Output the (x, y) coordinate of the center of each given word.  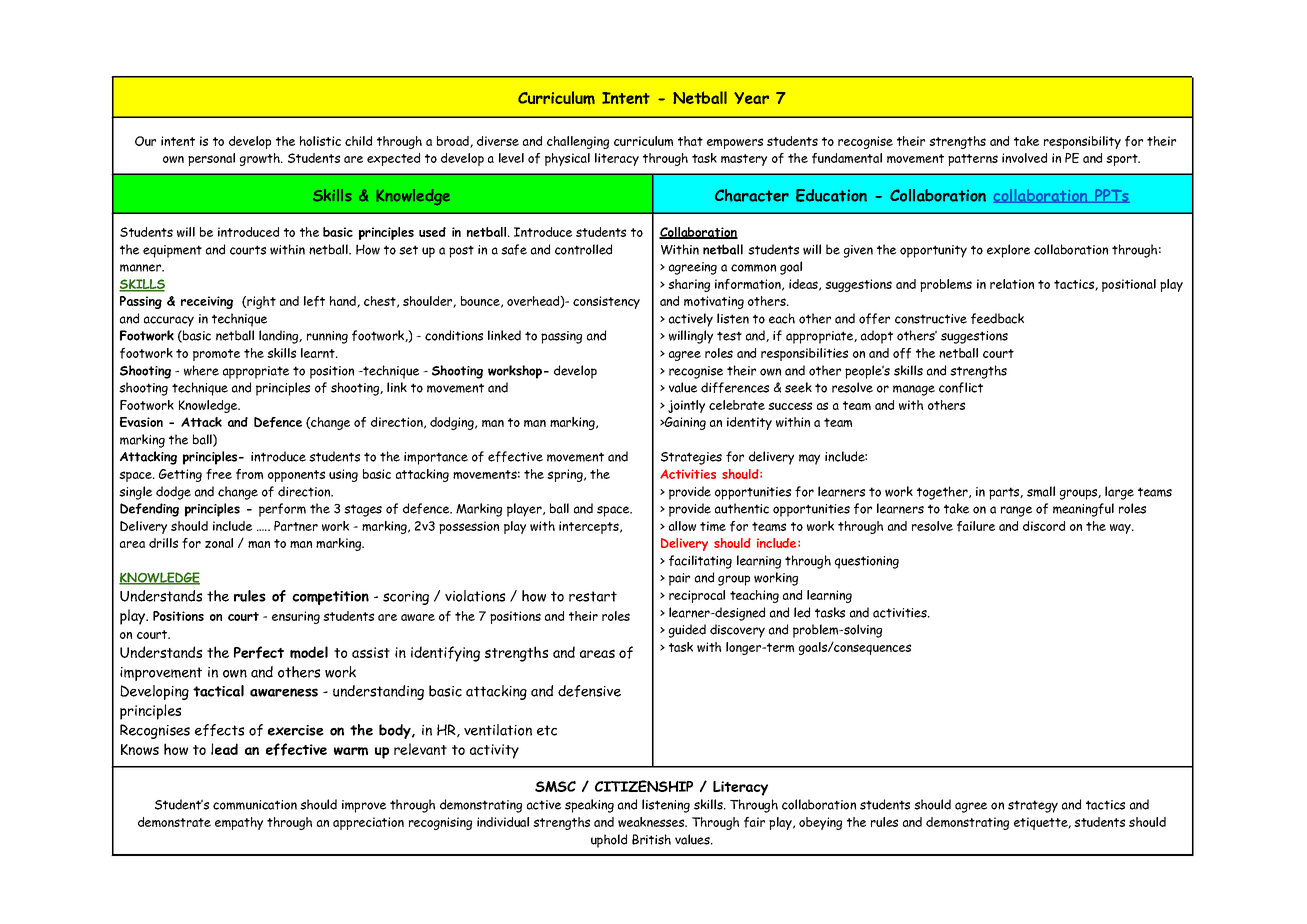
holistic (320, 141)
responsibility (1082, 142)
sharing (689, 285)
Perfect (259, 652)
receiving (207, 302)
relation (1012, 284)
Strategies (691, 458)
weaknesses (652, 822)
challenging (578, 142)
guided (687, 631)
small (1041, 491)
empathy (239, 823)
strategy (1033, 806)
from (249, 474)
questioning (867, 562)
